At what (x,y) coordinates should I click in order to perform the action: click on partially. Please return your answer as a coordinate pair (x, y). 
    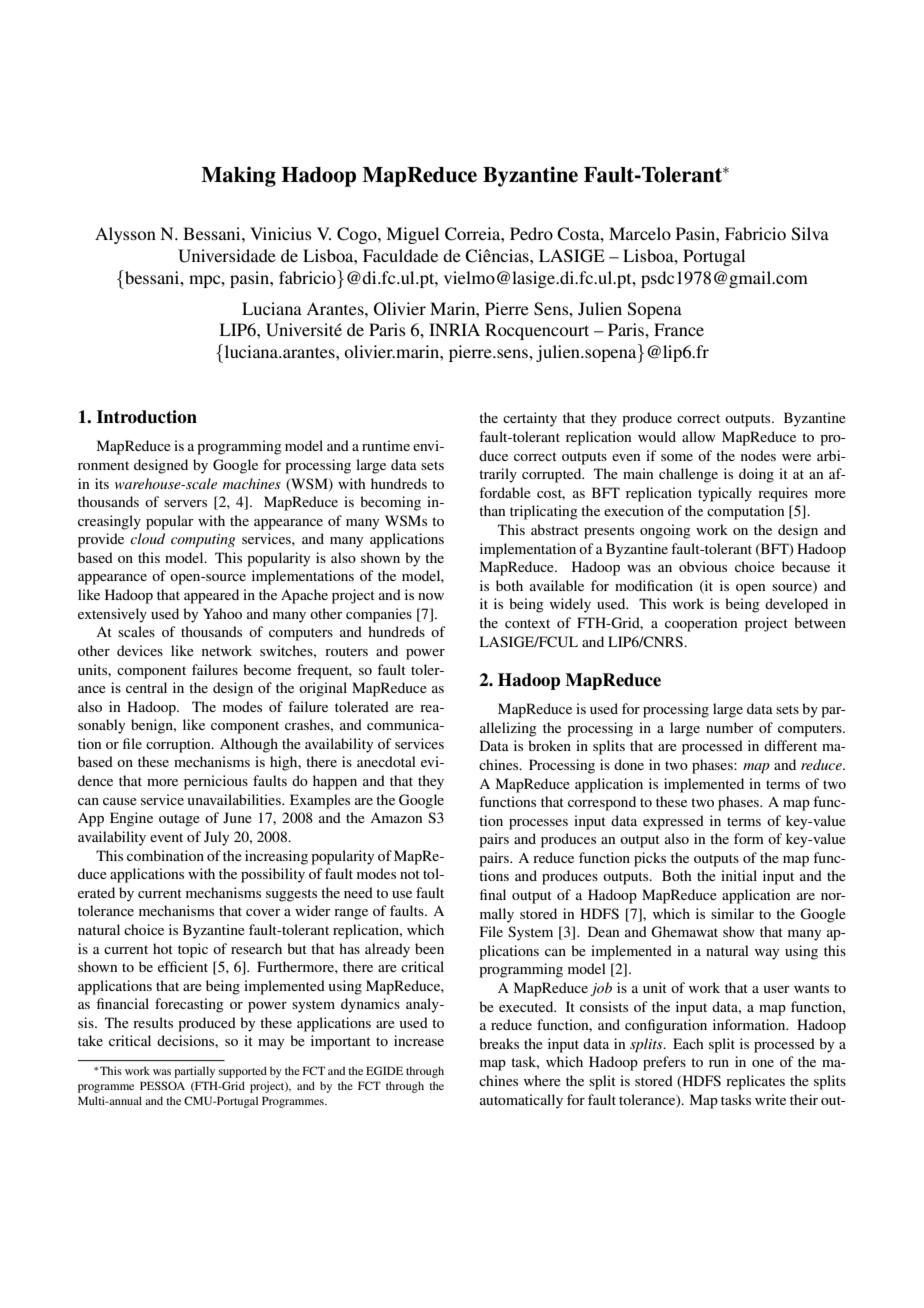
    Looking at the image, I should click on (194, 1072).
